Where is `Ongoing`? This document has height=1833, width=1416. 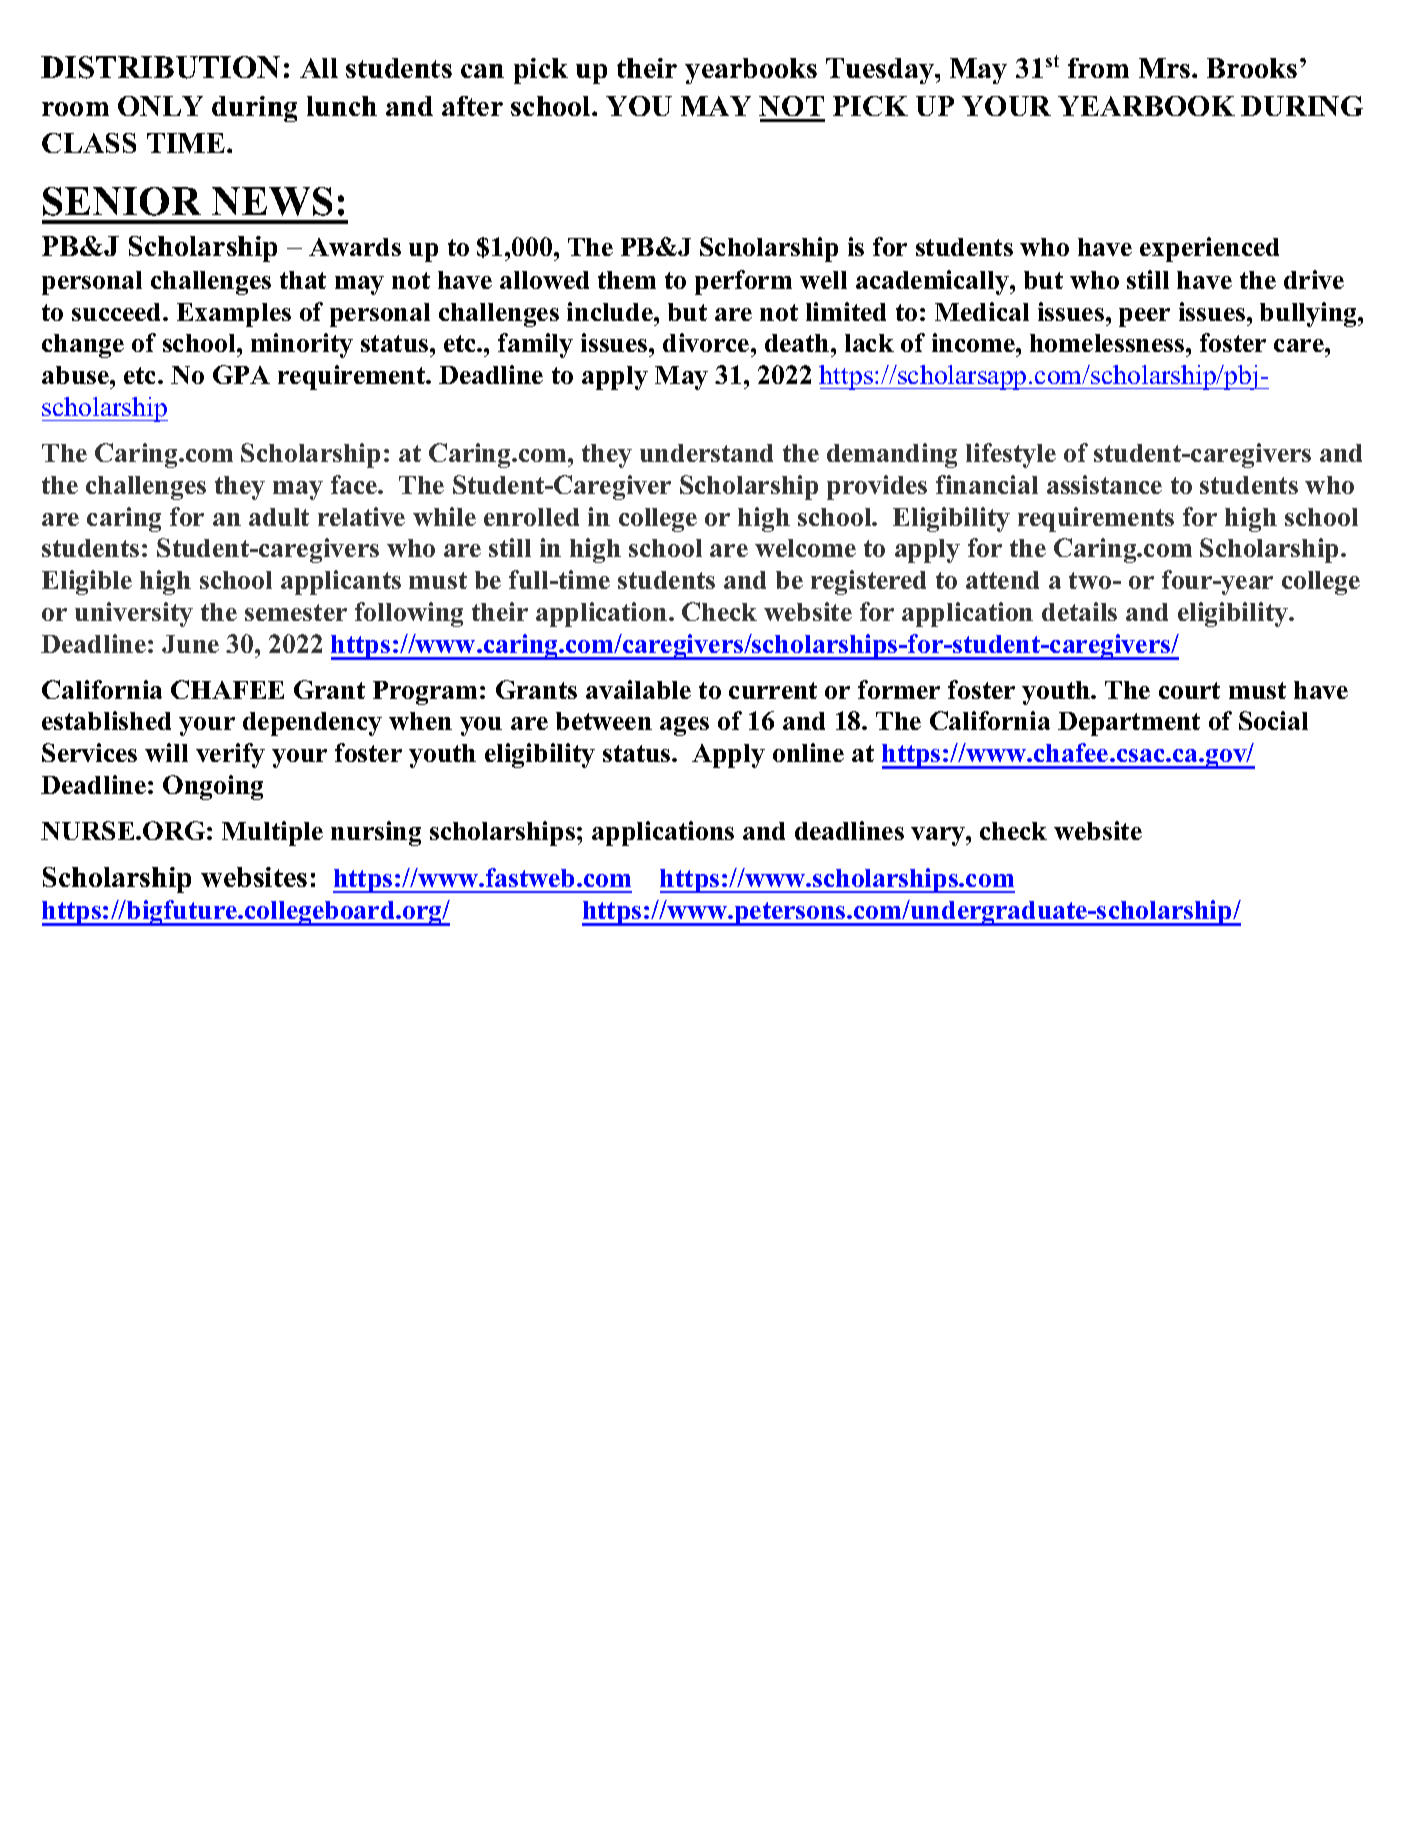 Ongoing is located at coordinates (213, 787).
